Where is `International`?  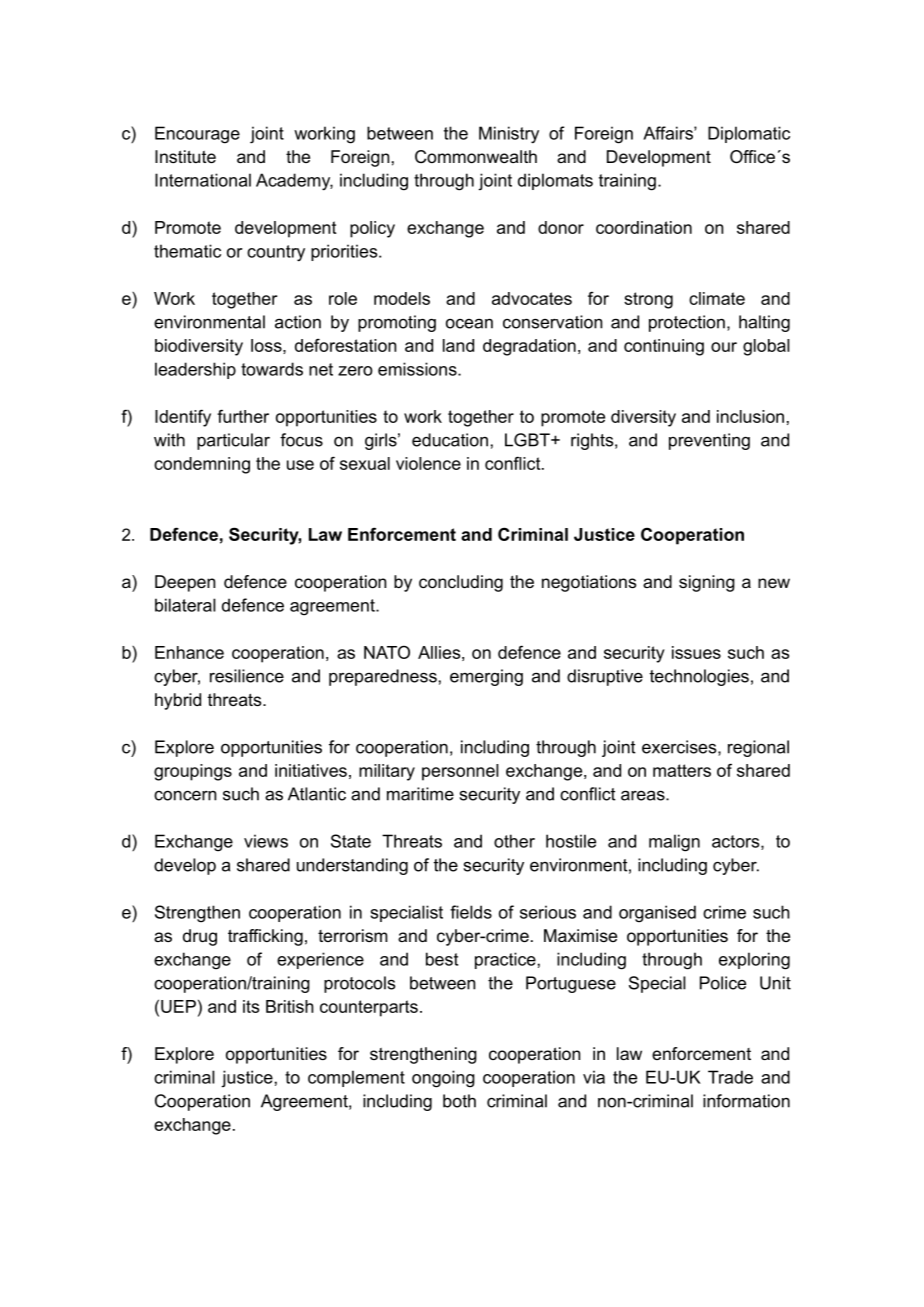 International is located at coordinates (203, 180).
